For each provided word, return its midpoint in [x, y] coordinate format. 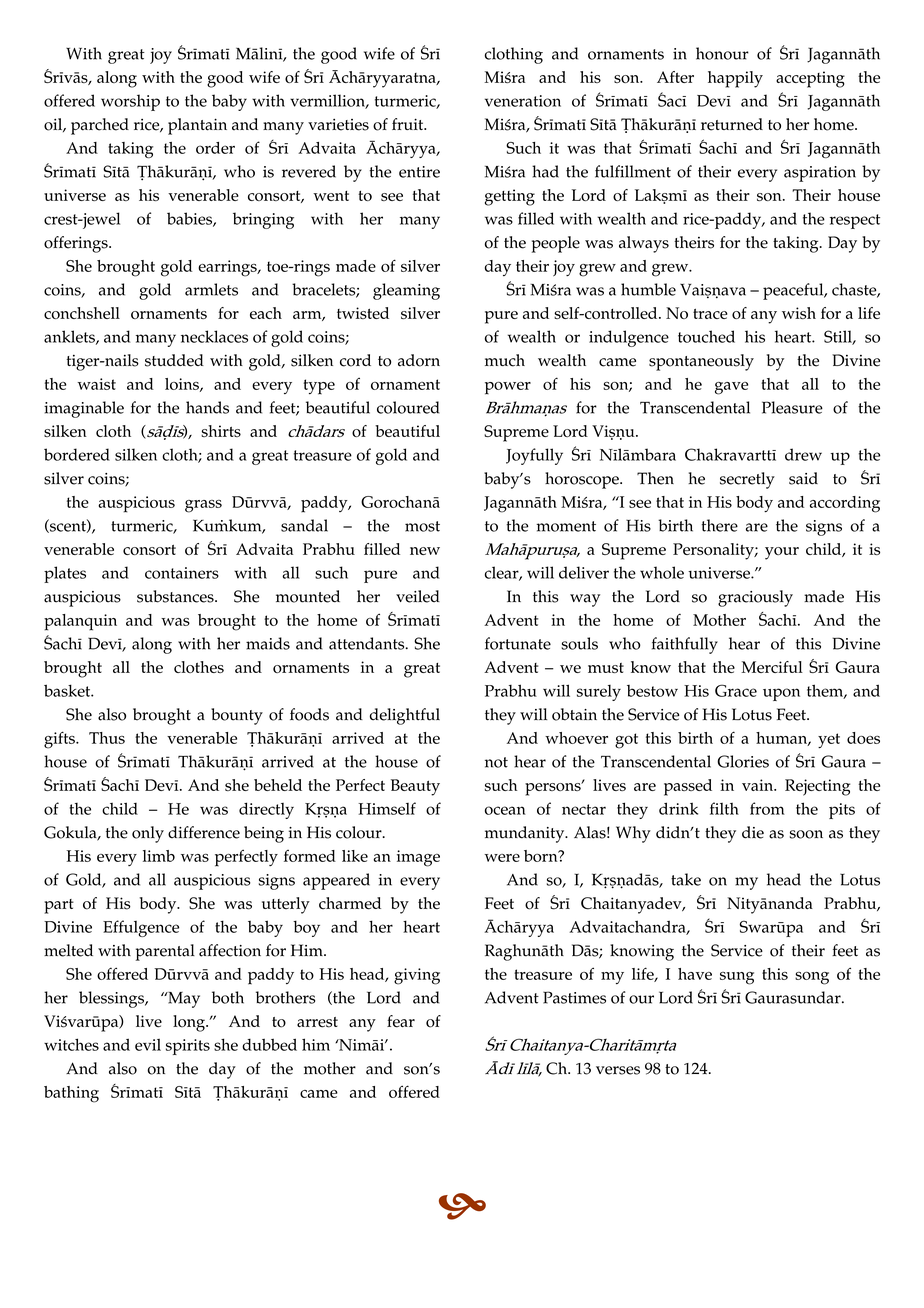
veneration [523, 101]
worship [130, 102]
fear [401, 1021]
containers [182, 573]
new [425, 551]
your [782, 553]
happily [735, 79]
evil [148, 1045]
